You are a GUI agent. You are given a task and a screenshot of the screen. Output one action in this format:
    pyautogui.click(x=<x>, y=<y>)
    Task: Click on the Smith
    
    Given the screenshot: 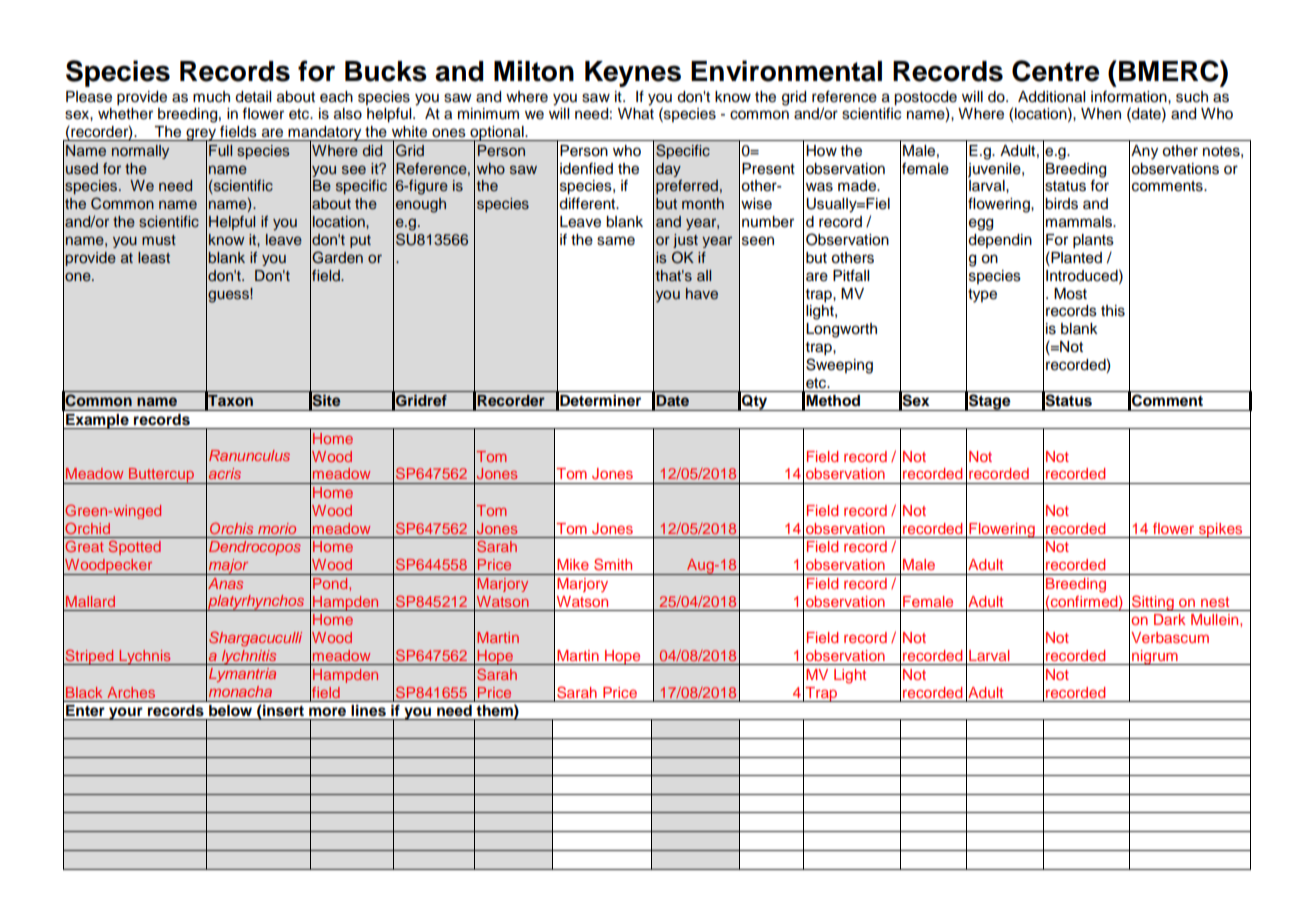 What is the action you would take?
    pyautogui.click(x=613, y=564)
